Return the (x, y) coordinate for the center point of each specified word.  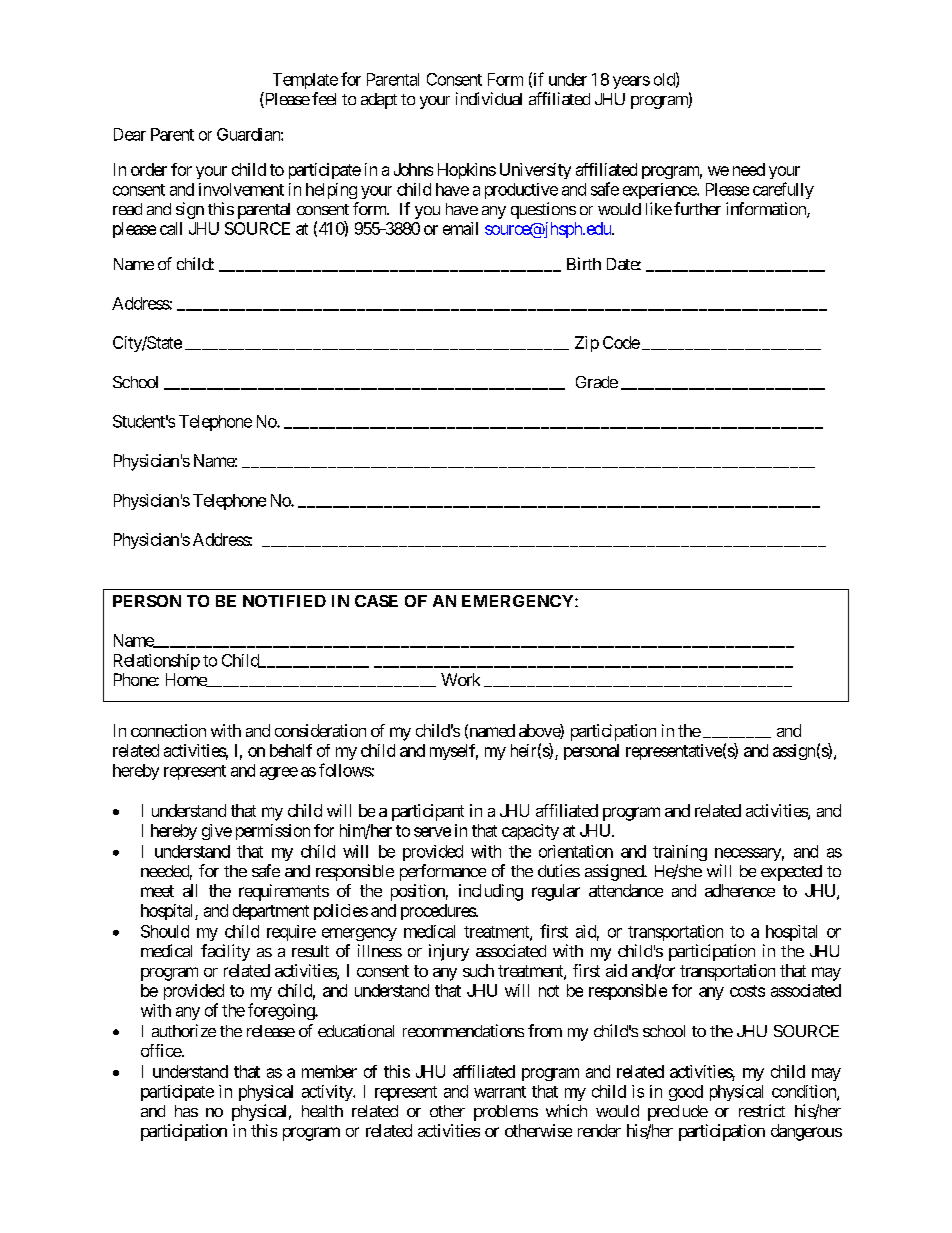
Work (460, 679)
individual (489, 98)
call (171, 228)
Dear (130, 134)
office (161, 1050)
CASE (376, 601)
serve (432, 832)
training (680, 853)
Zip (587, 344)
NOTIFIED (284, 601)
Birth (584, 263)
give (217, 832)
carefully (783, 190)
